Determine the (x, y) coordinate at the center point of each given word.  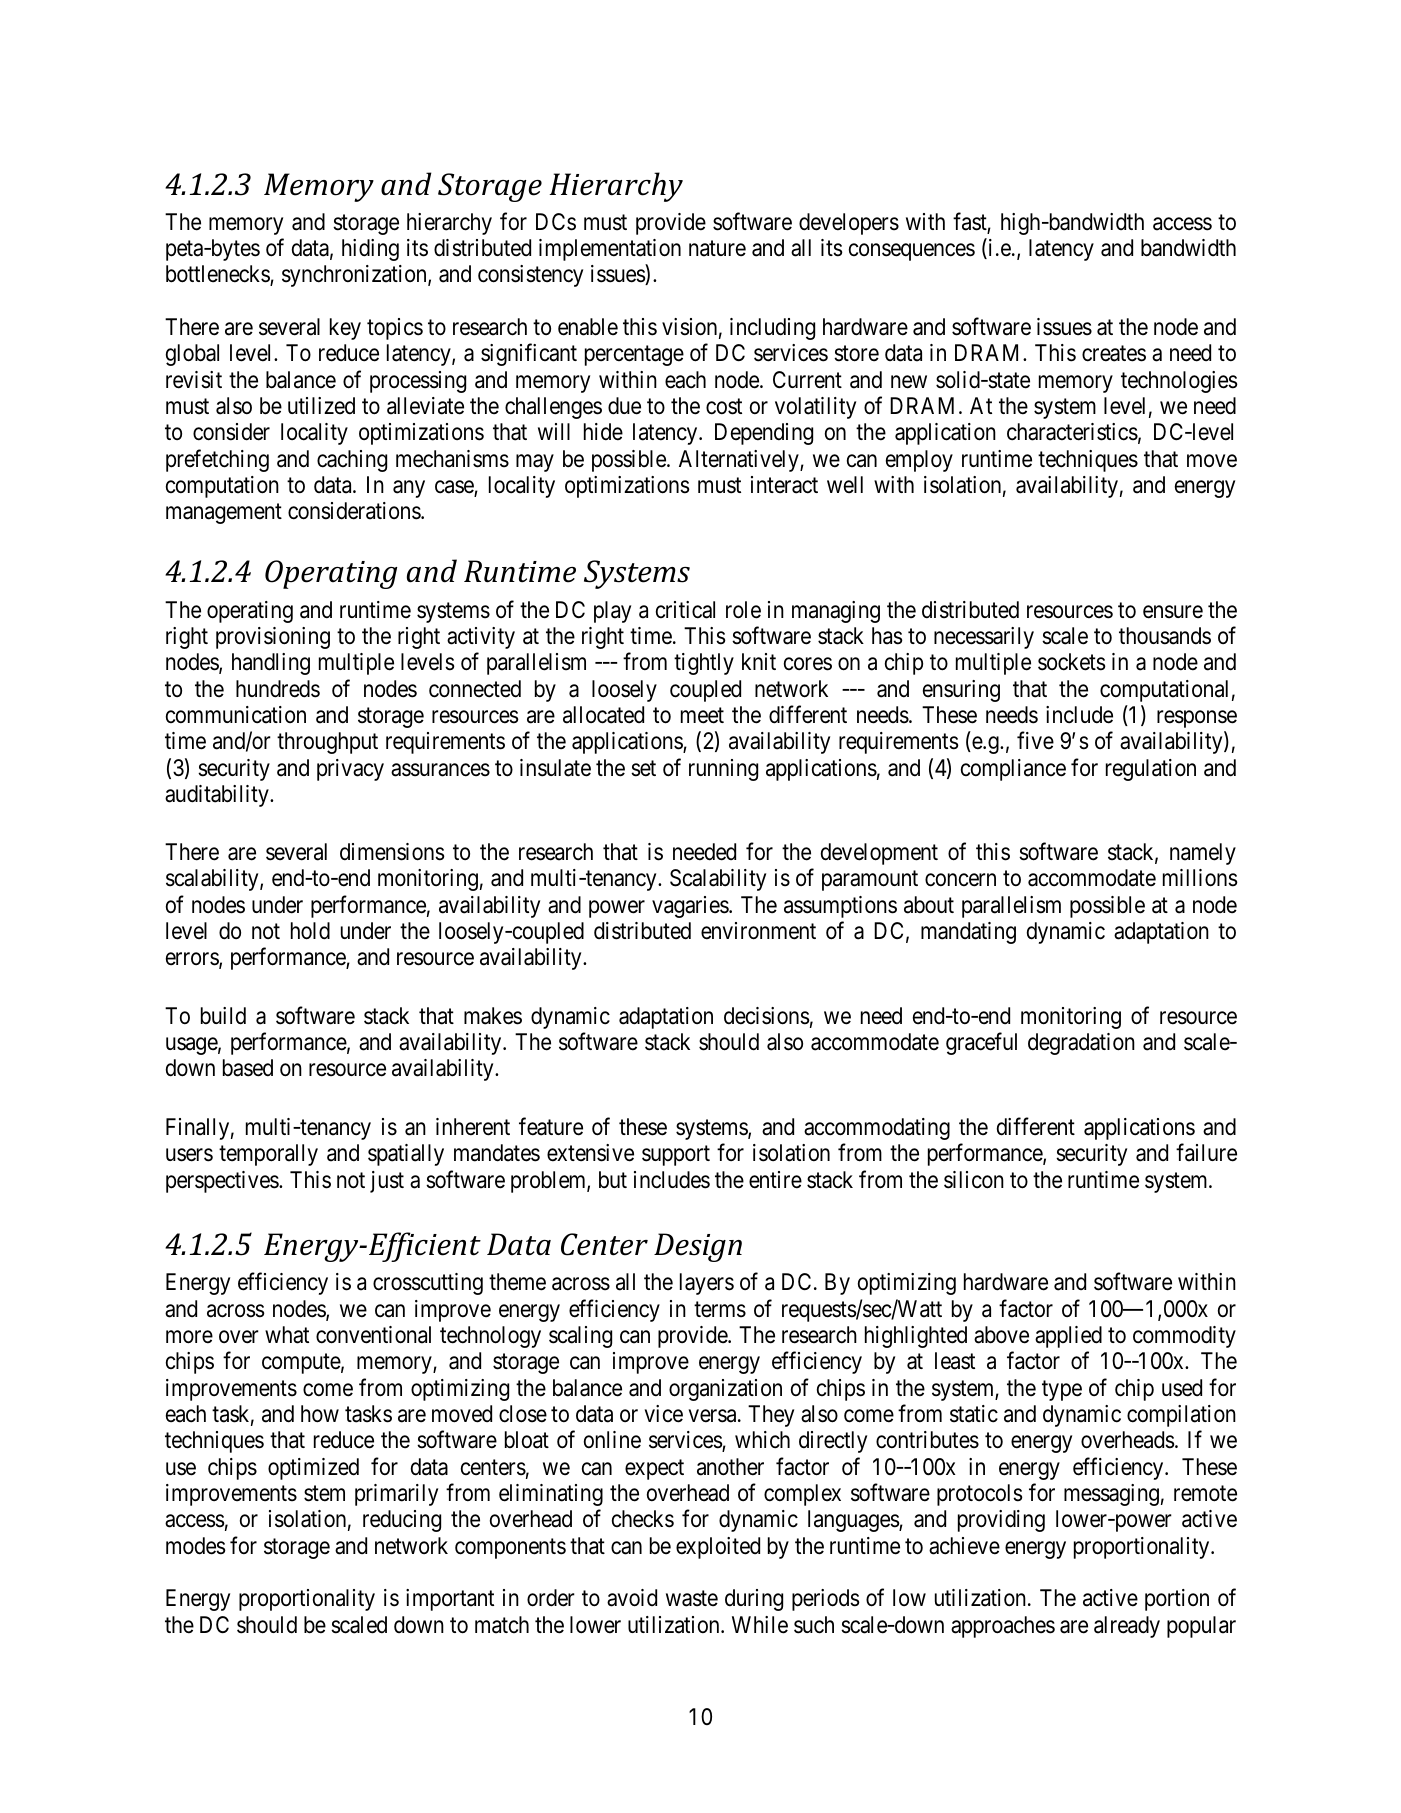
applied (1068, 1337)
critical (685, 610)
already (1127, 1627)
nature (717, 249)
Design (698, 1247)
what (287, 1335)
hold (310, 931)
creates (1114, 354)
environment (758, 931)
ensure (1173, 612)
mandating (968, 933)
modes (196, 1546)
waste (692, 1599)
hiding (370, 250)
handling (271, 664)
